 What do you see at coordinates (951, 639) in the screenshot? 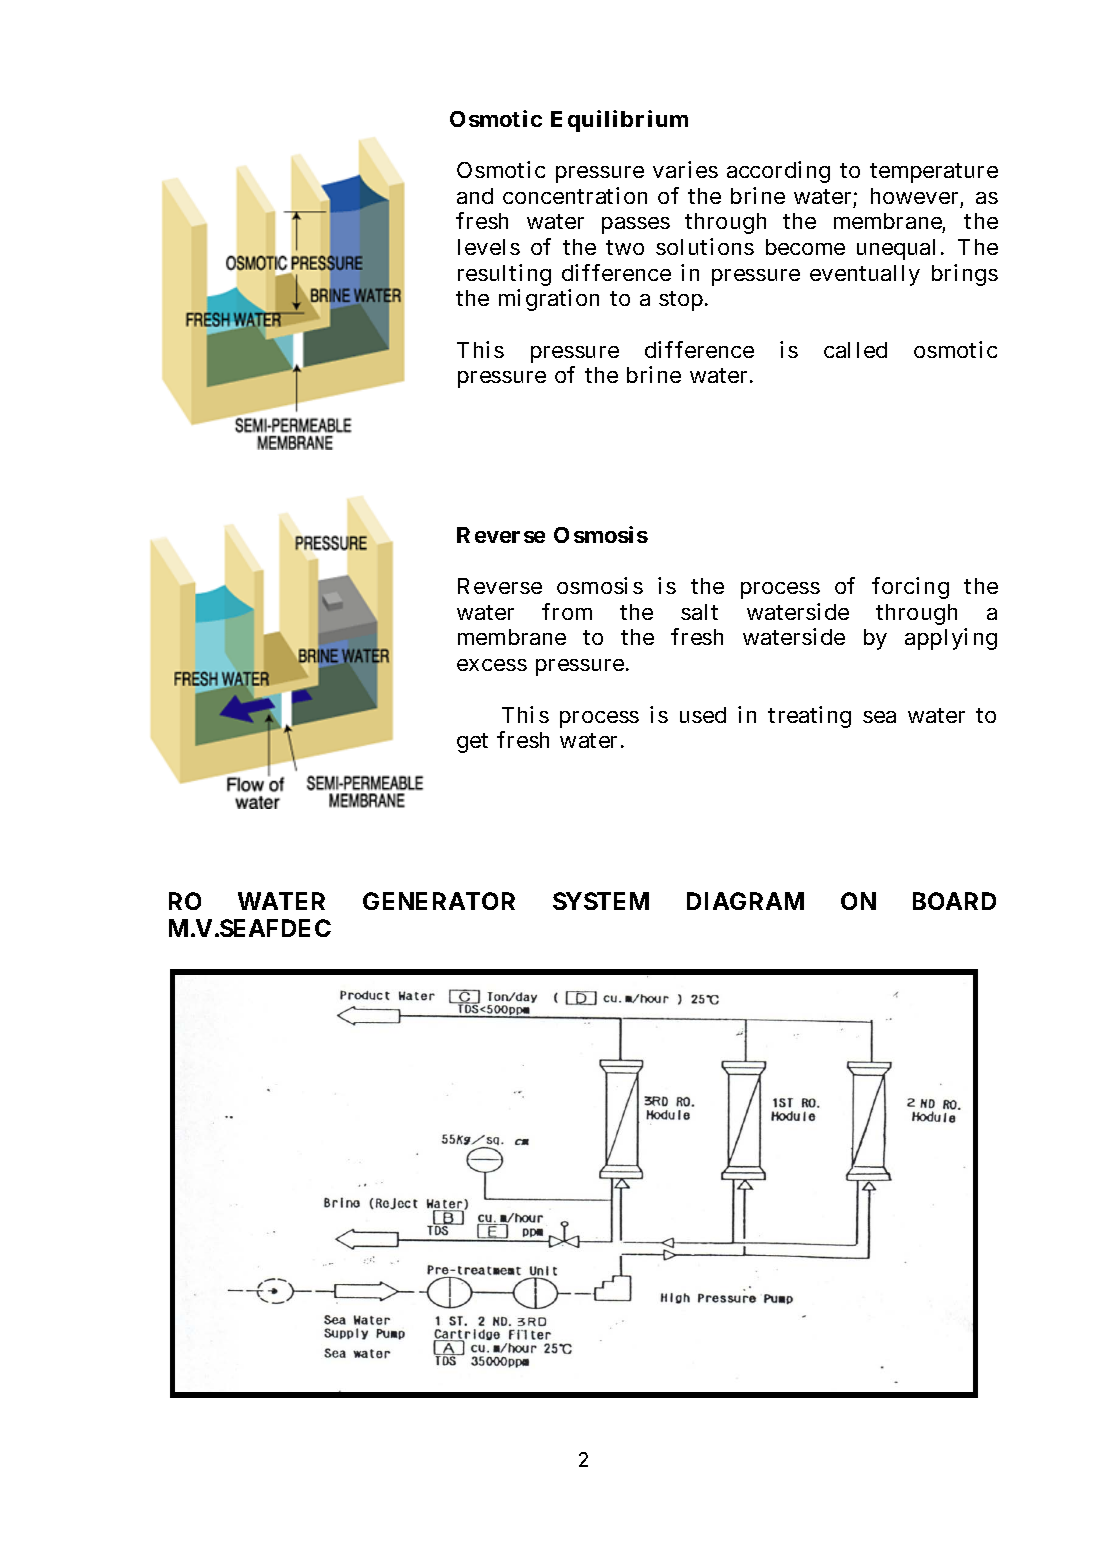
I see `applying` at bounding box center [951, 639].
